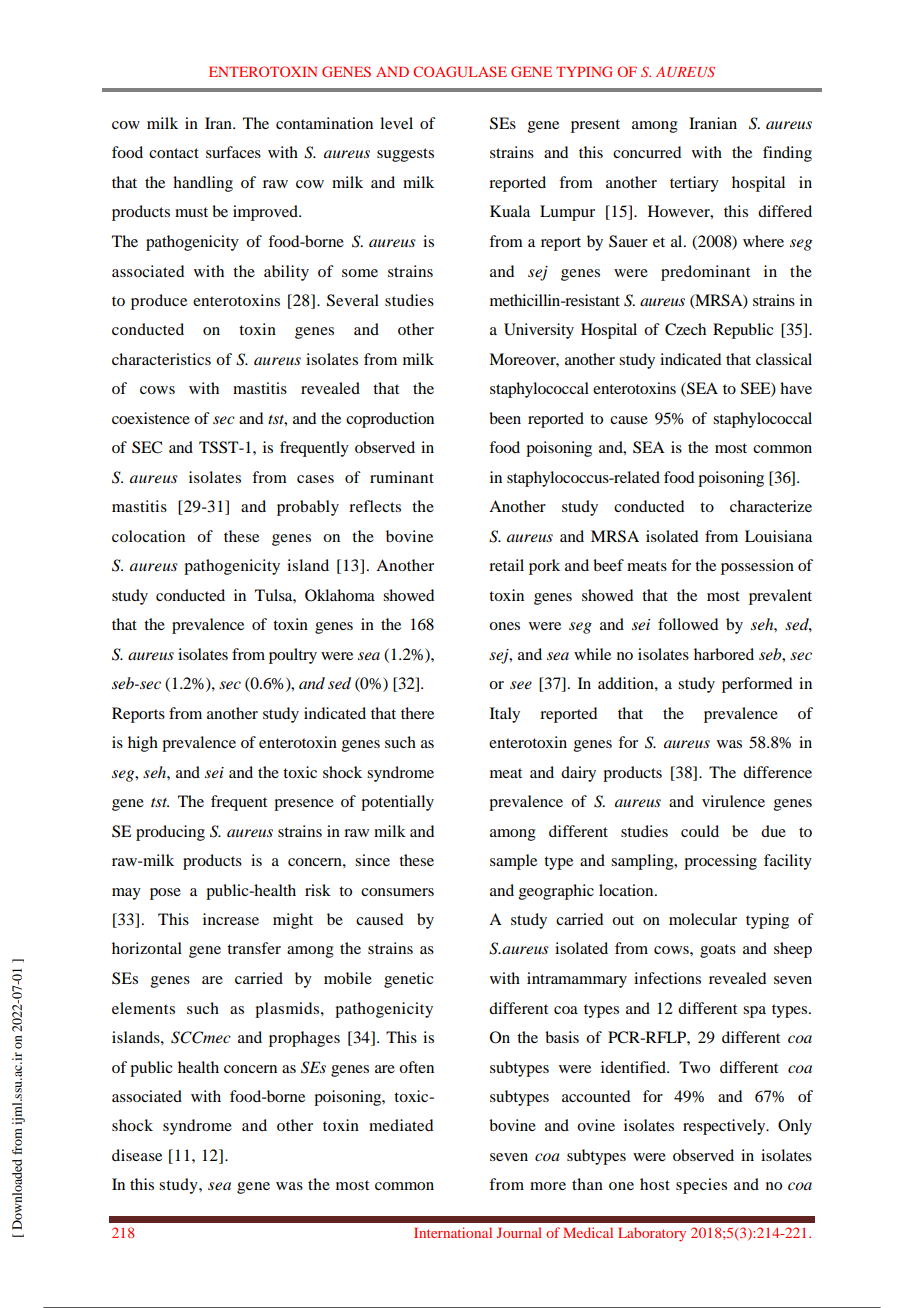 This screenshot has height=1308, width=924. I want to click on sample, so click(513, 862).
